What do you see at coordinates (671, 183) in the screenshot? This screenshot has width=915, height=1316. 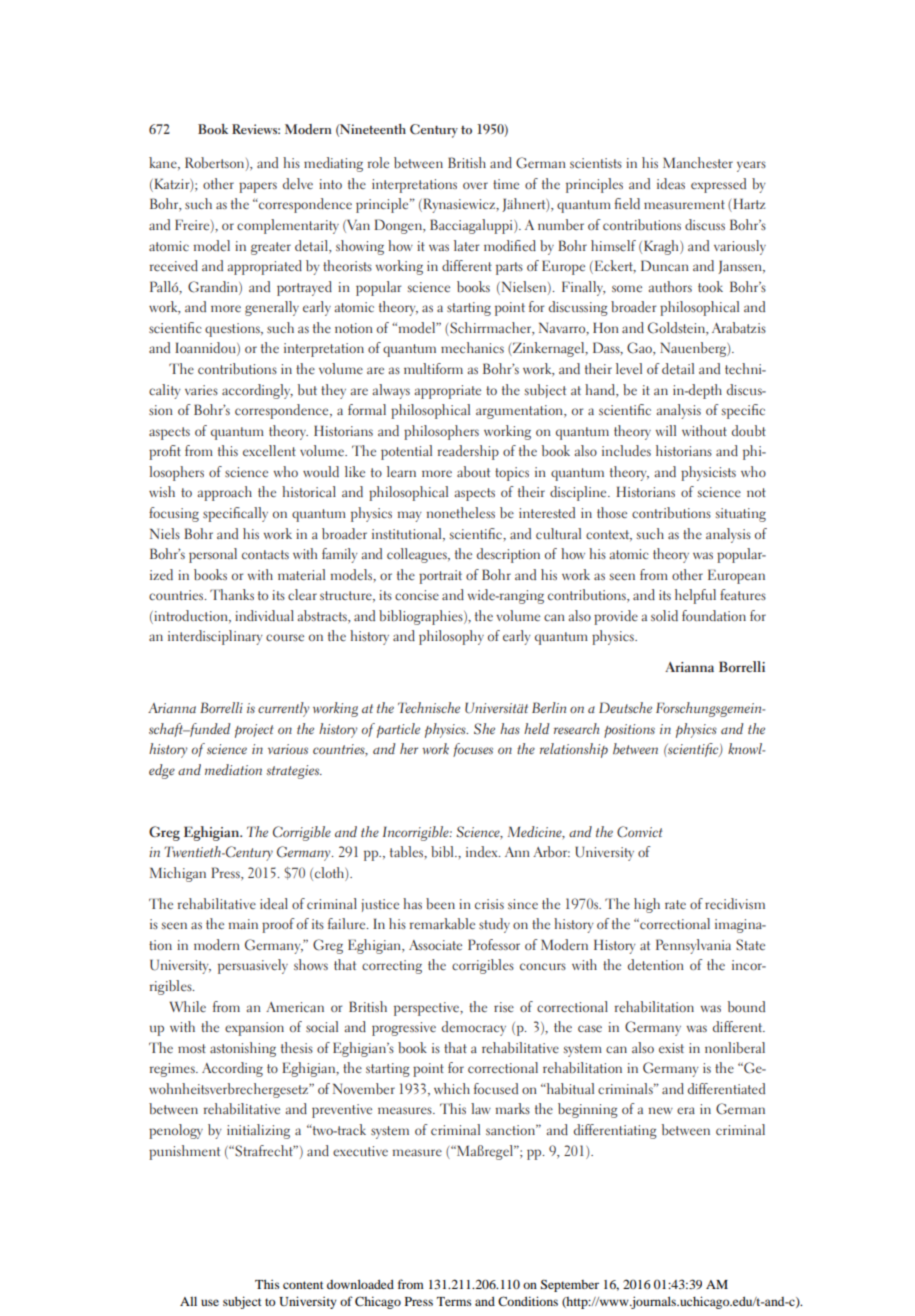 I see `ideas` at bounding box center [671, 183].
